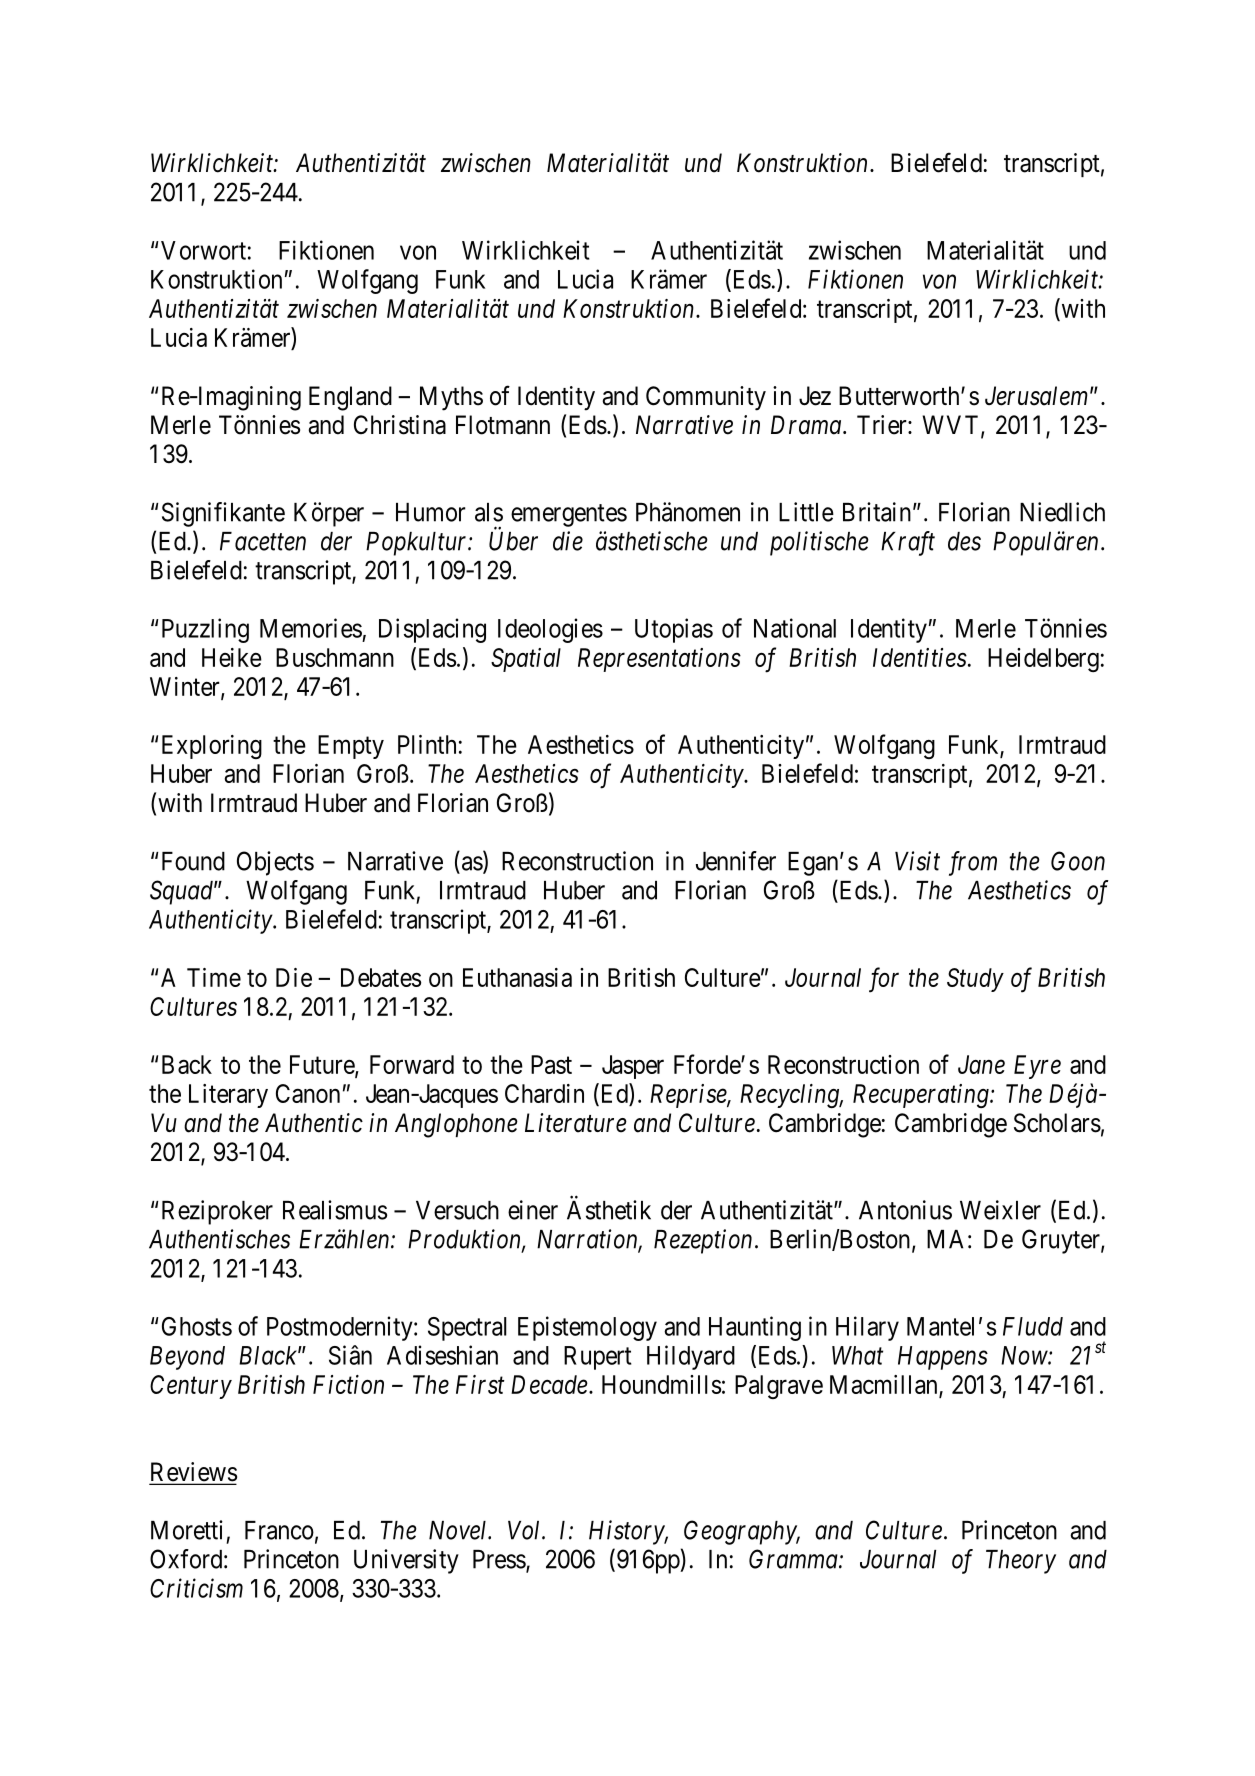 The image size is (1255, 1776). What do you see at coordinates (659, 660) in the page?
I see `Representations` at bounding box center [659, 660].
